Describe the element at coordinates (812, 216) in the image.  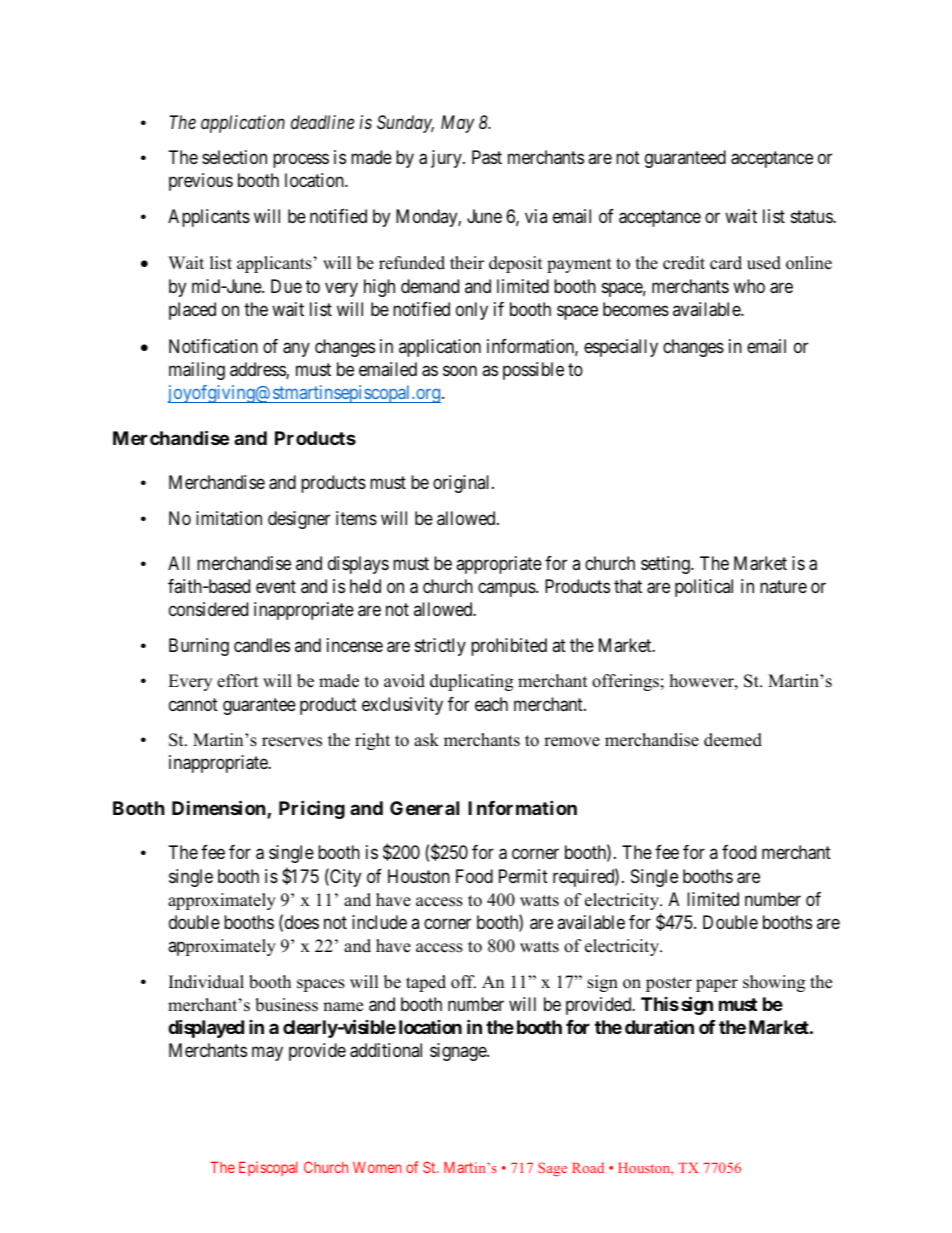
I see `status` at that location.
